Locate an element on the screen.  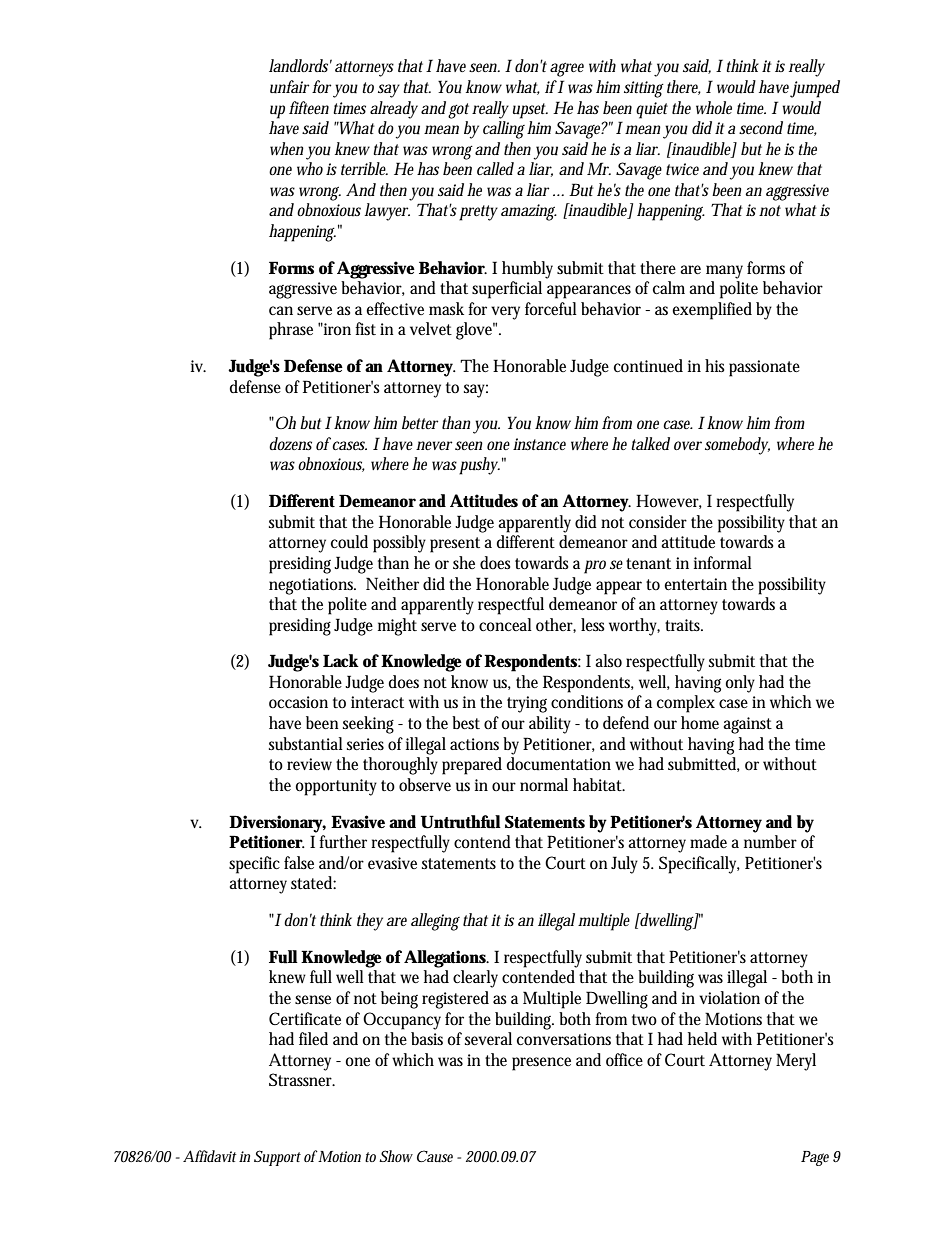
whole is located at coordinates (714, 107).
